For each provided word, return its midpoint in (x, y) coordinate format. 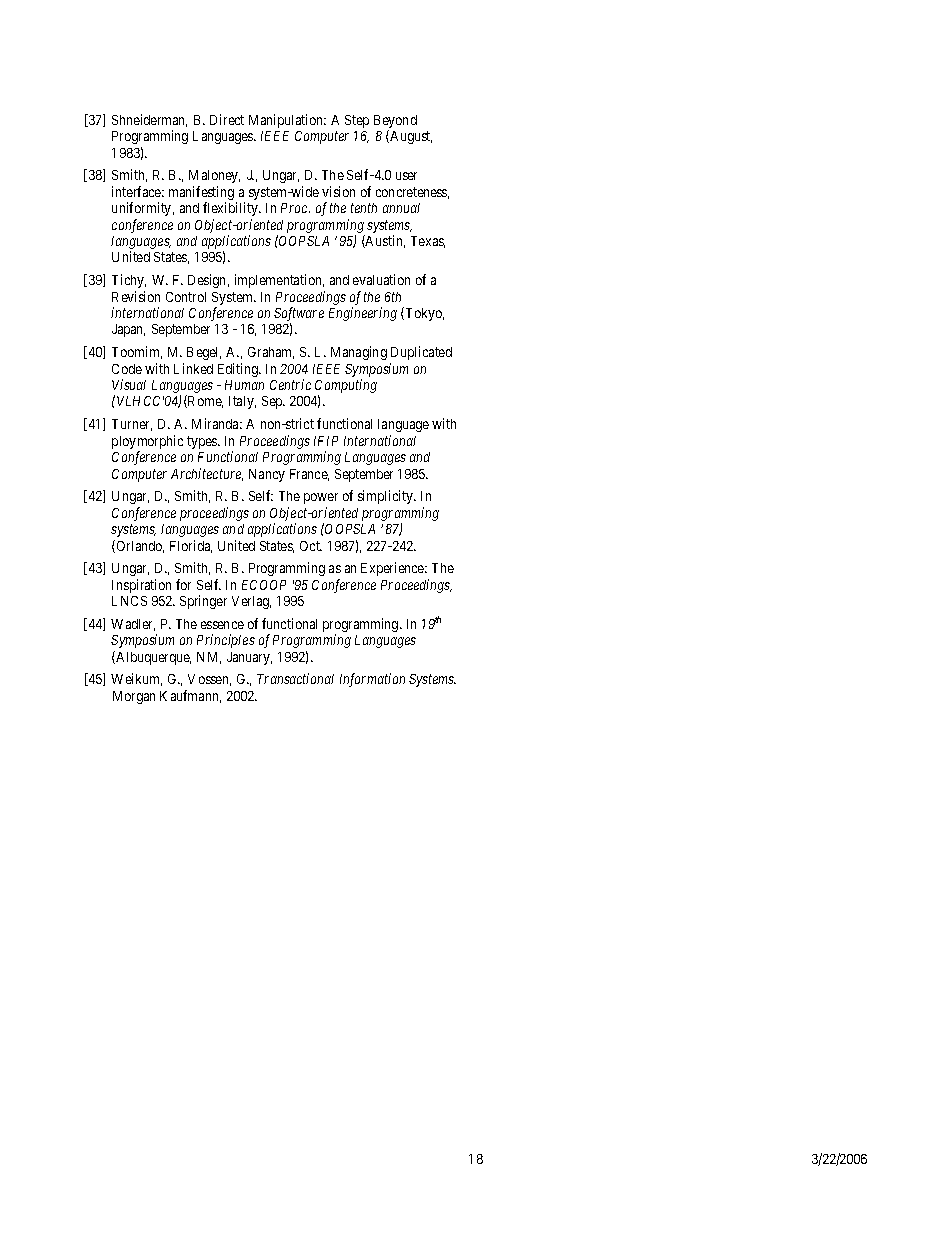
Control (186, 297)
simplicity (387, 497)
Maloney (214, 176)
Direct (227, 119)
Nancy (267, 475)
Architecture (207, 474)
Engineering (363, 314)
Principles (226, 641)
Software (299, 315)
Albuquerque (152, 658)
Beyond (395, 123)
